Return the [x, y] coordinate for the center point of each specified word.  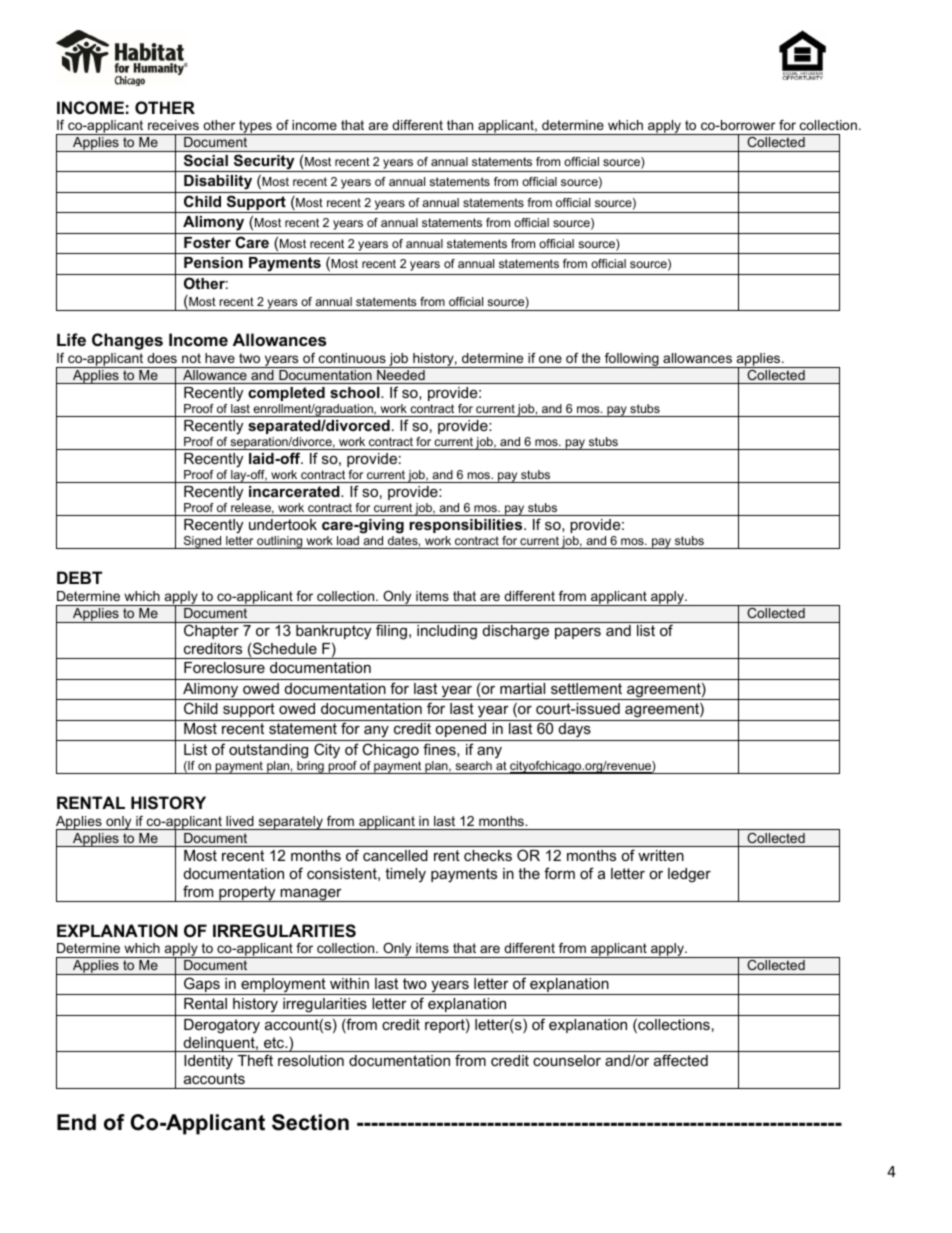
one [550, 359]
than [460, 125]
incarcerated [295, 491]
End [76, 1122]
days [574, 732]
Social [206, 160]
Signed [202, 542]
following [632, 360]
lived [240, 821]
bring [310, 767]
